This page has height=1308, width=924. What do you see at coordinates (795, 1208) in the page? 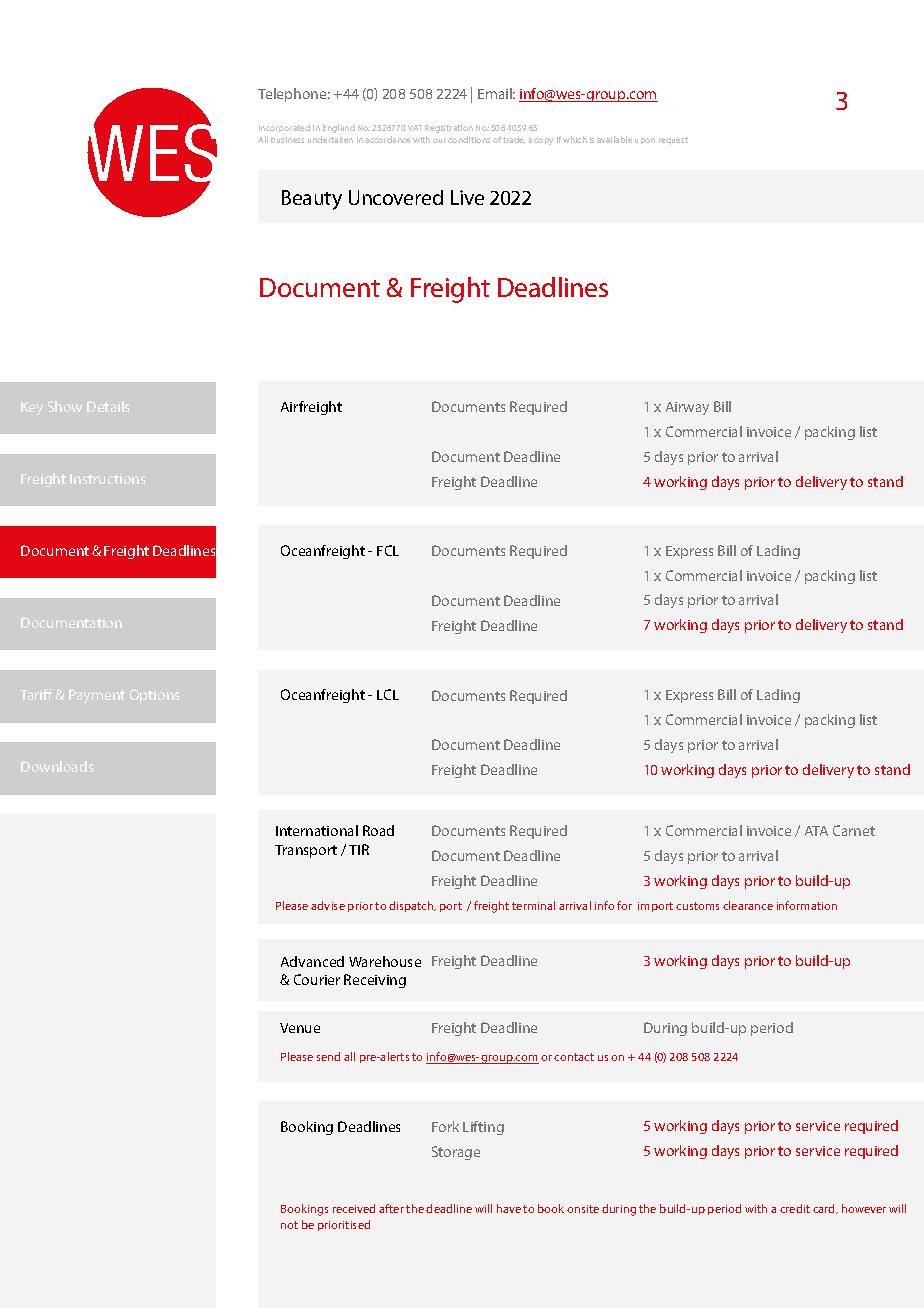
I see `credit` at bounding box center [795, 1208].
